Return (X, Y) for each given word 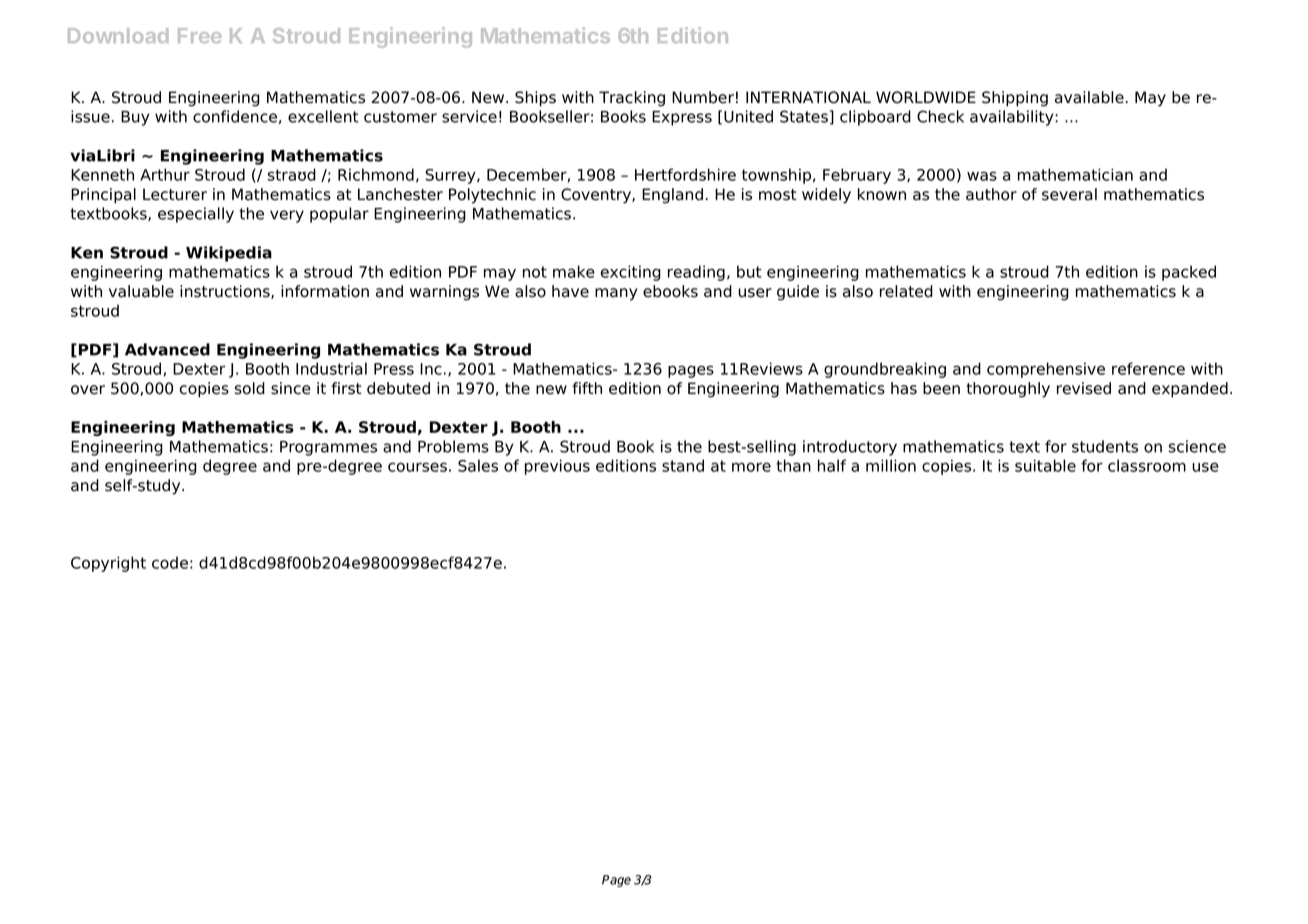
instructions (226, 292)
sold (250, 388)
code (170, 562)
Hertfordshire (685, 174)
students (1105, 446)
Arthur (165, 174)
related (906, 291)
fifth (587, 388)
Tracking (632, 99)
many (616, 294)
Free (200, 35)
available (1089, 97)
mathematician (1075, 174)
